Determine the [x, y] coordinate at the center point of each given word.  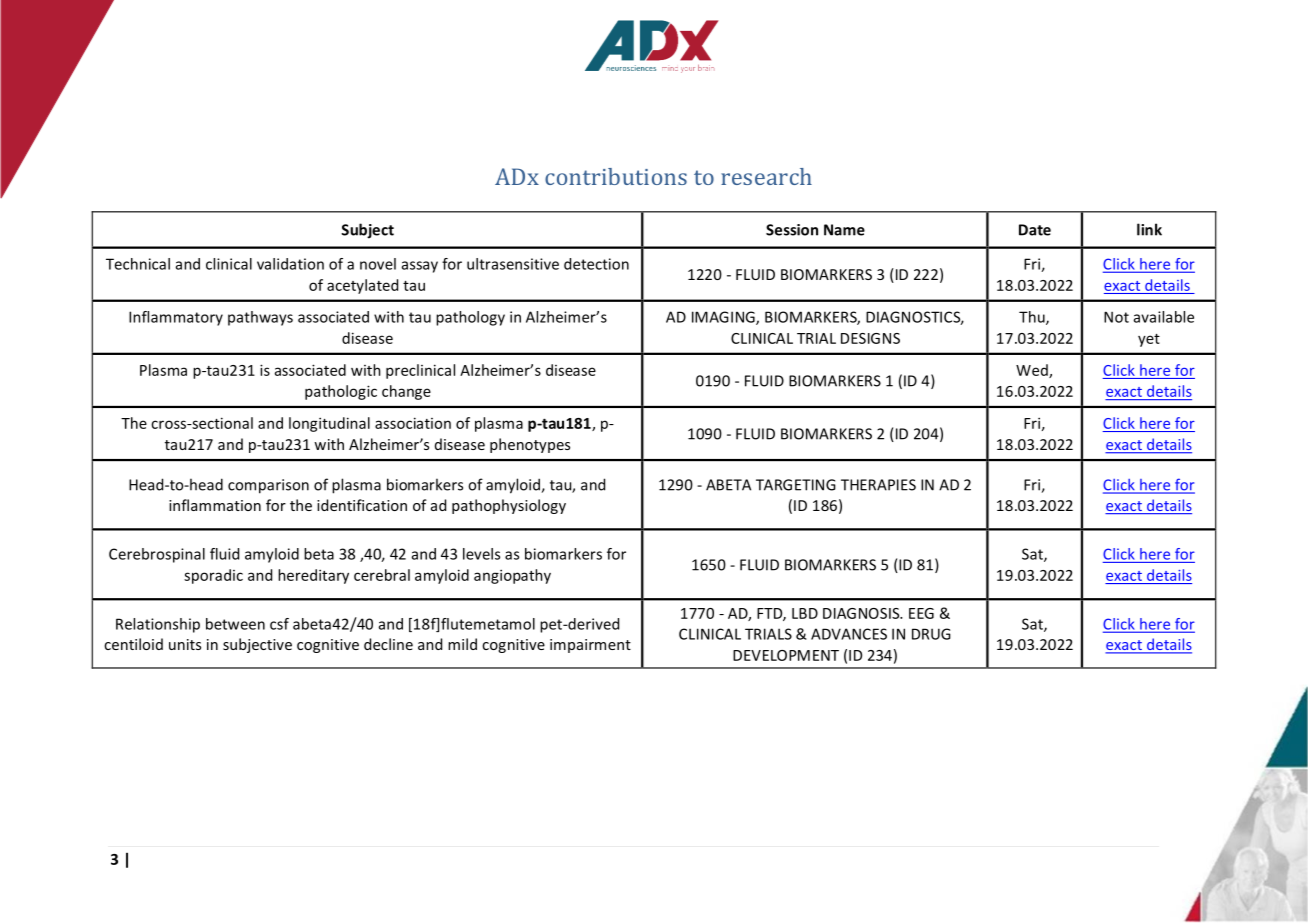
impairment [590, 646]
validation [290, 264]
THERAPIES [878, 485]
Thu [1033, 318]
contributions [616, 176]
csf [279, 624]
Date [1035, 230]
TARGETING [796, 485]
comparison [268, 486]
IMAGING [724, 318]
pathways [260, 318]
